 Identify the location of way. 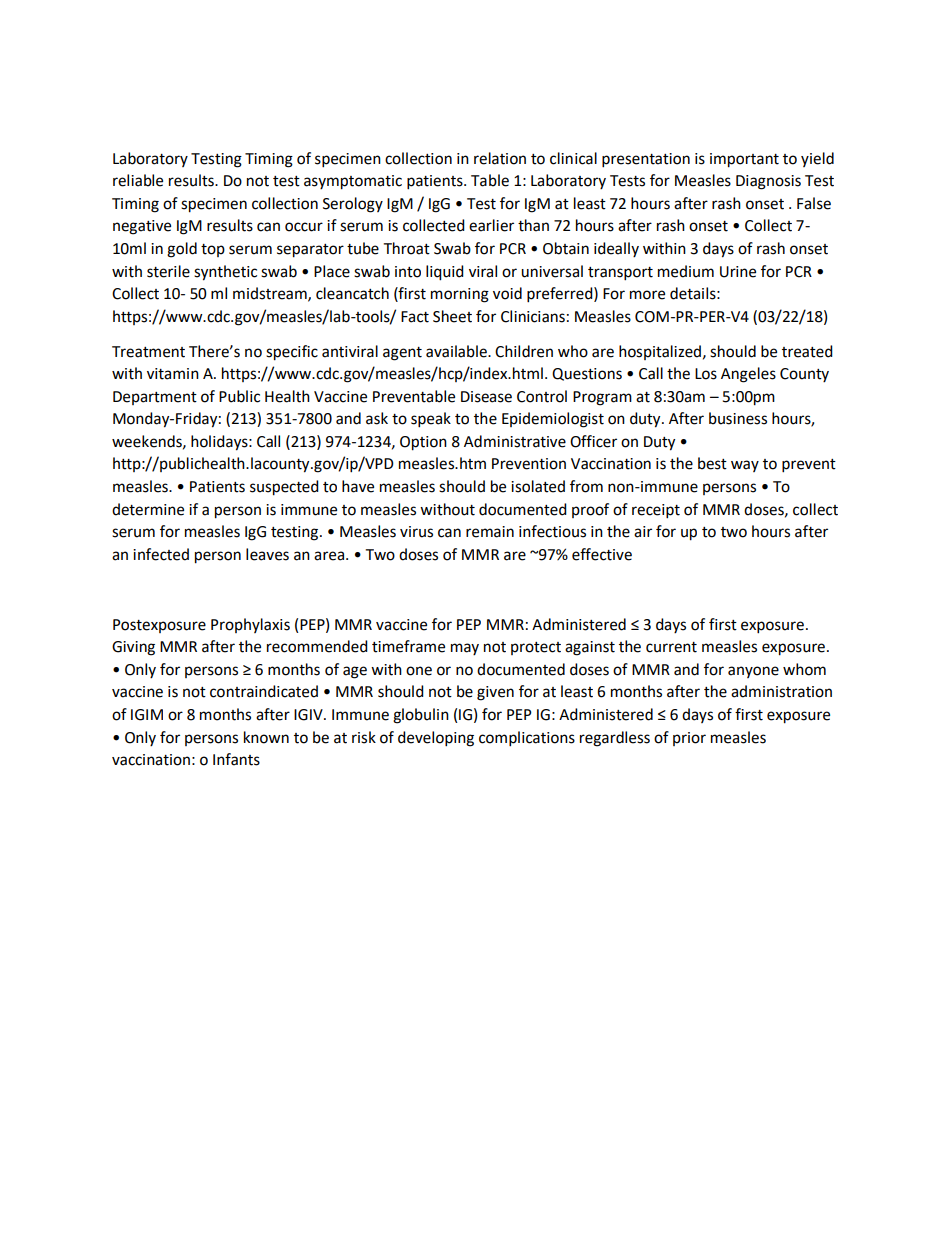
(745, 466).
